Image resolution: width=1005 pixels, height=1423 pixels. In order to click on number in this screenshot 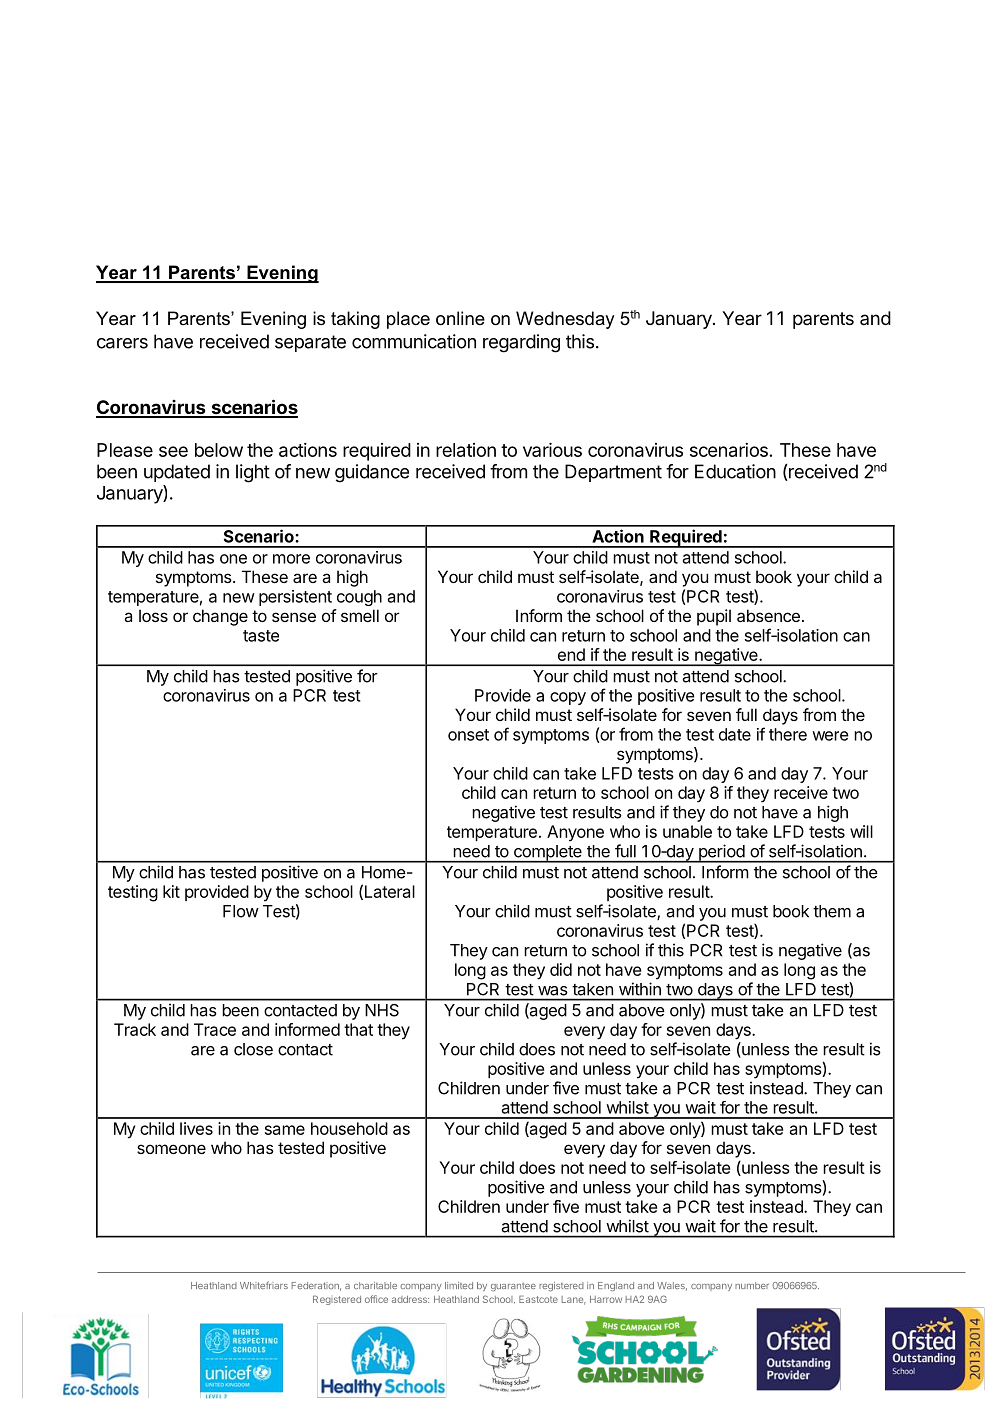, I will do `click(752, 1285)`.
